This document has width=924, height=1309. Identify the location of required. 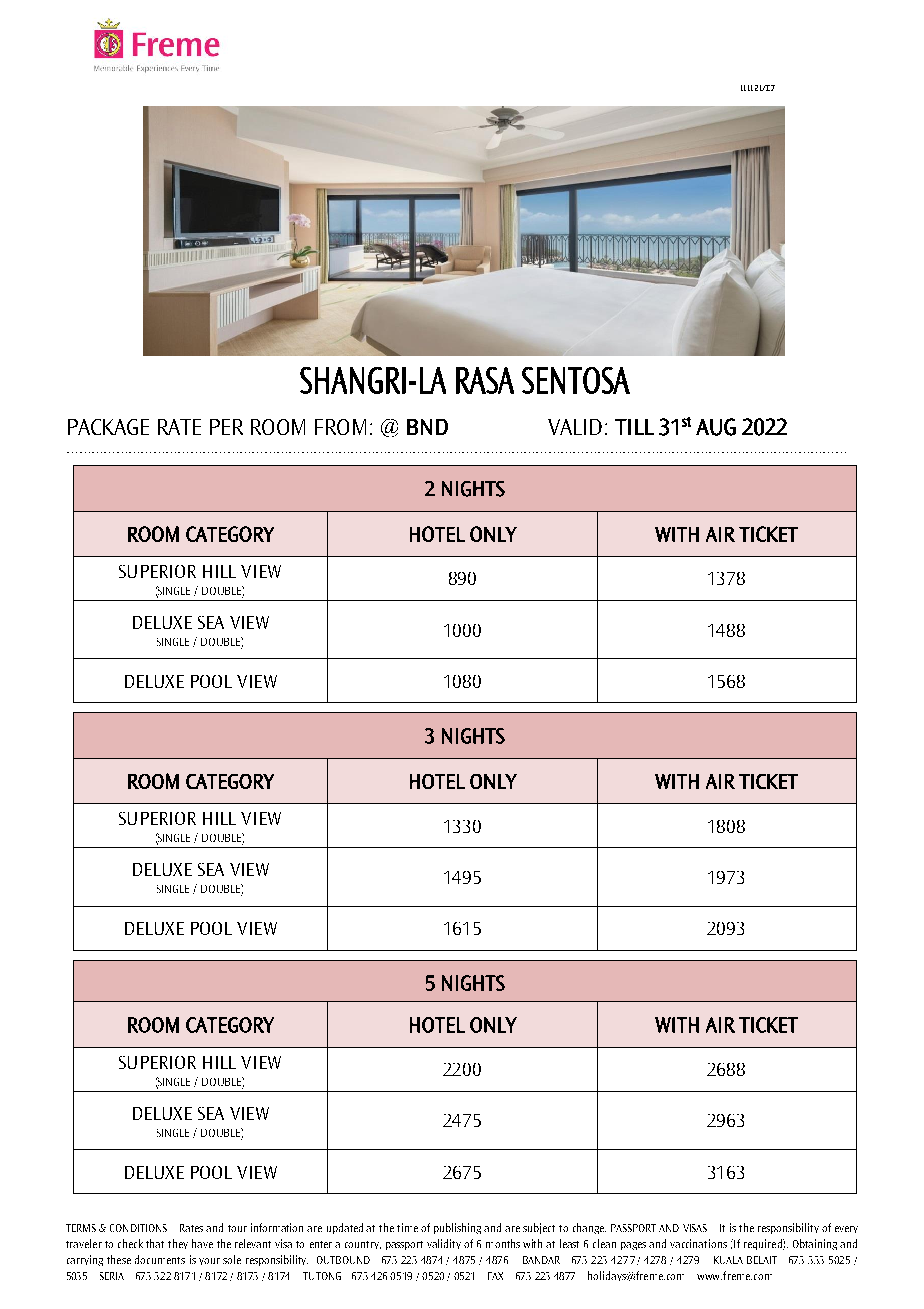
(764, 1244).
